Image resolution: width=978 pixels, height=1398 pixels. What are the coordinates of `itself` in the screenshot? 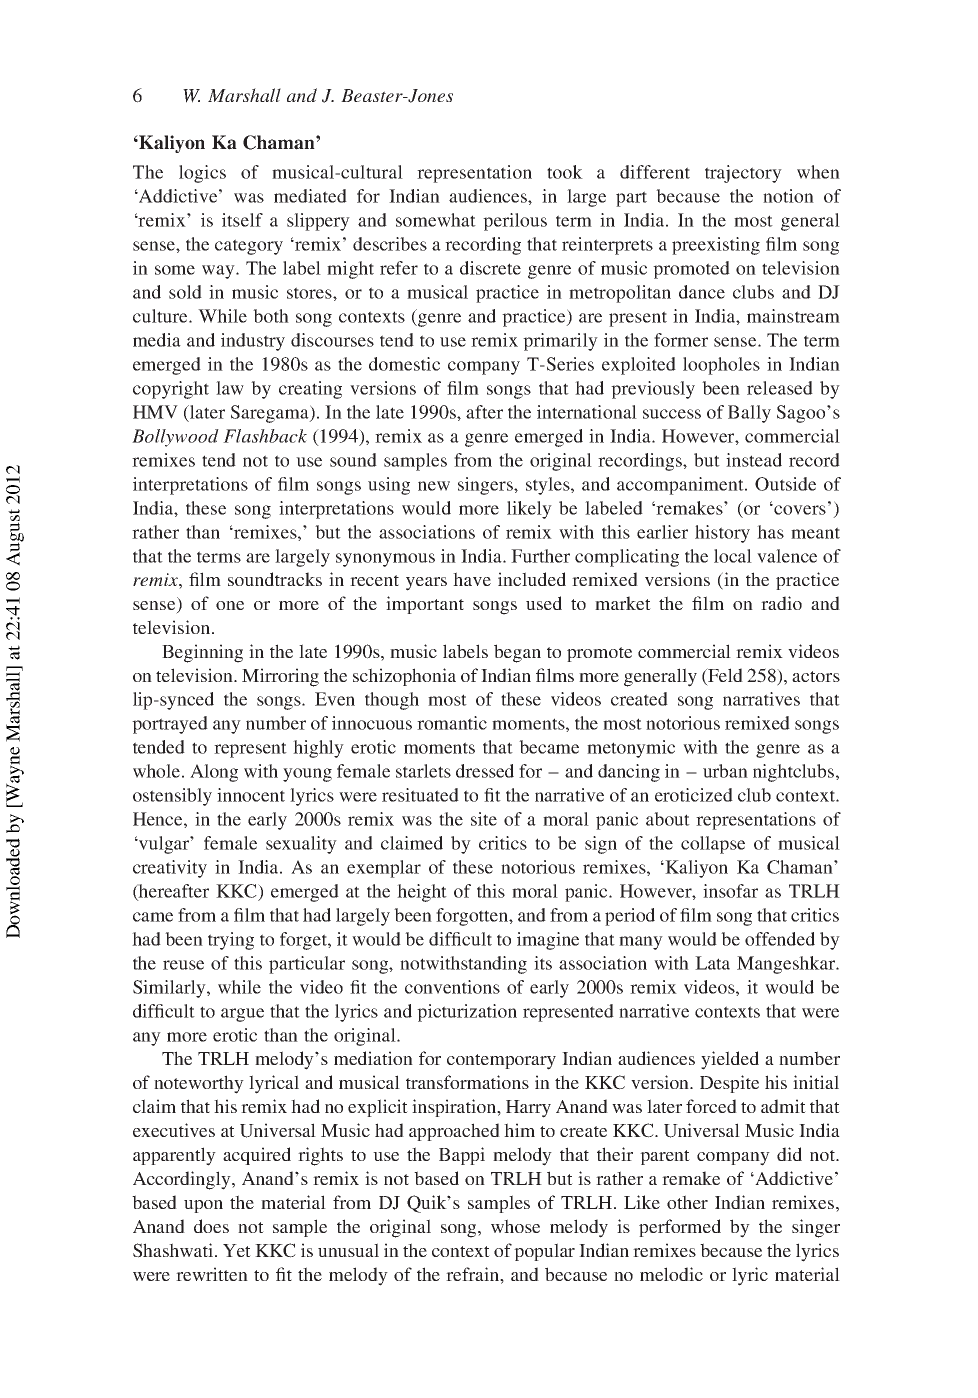 It's located at (242, 220).
